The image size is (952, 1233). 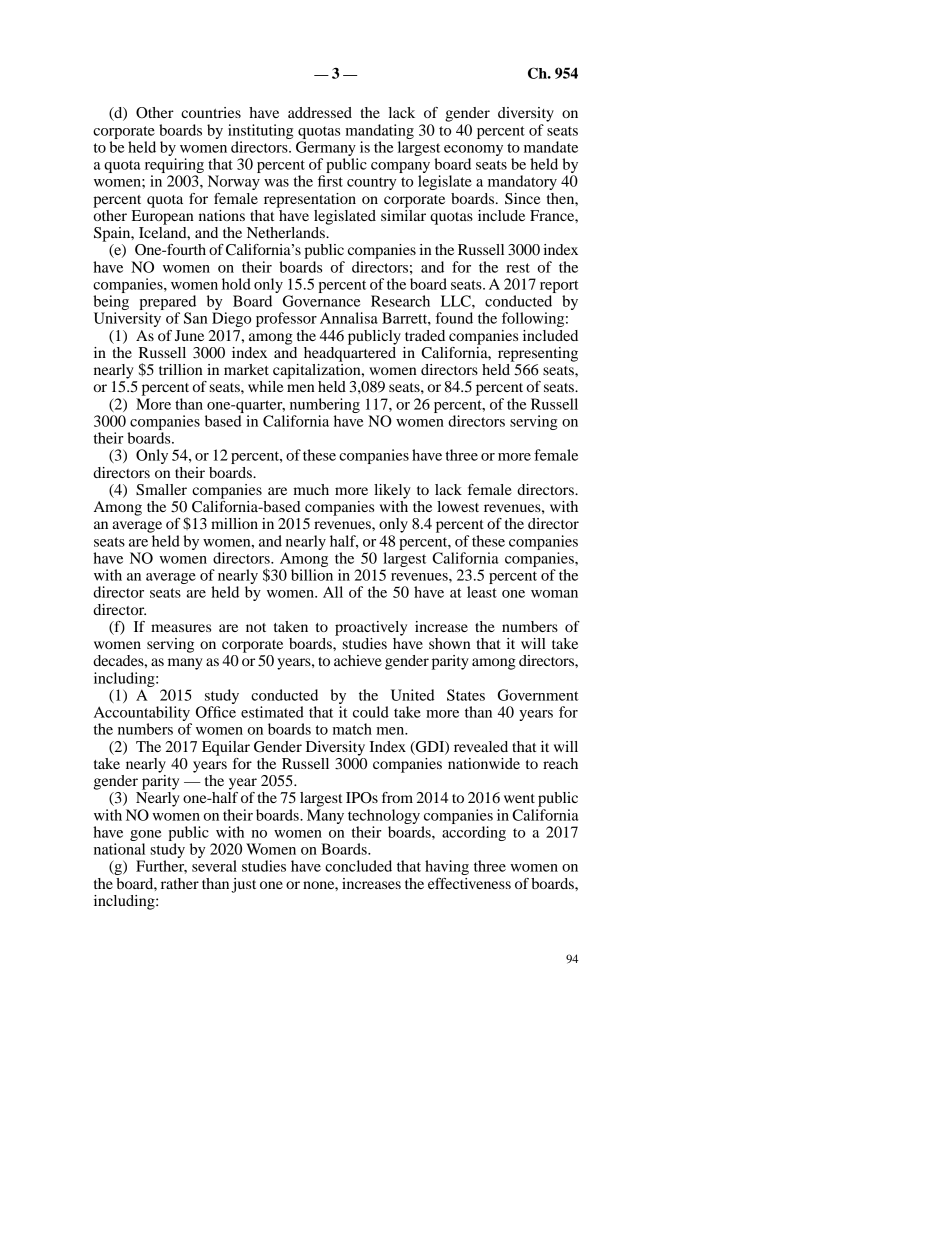 What do you see at coordinates (473, 152) in the screenshot?
I see `economy` at bounding box center [473, 152].
